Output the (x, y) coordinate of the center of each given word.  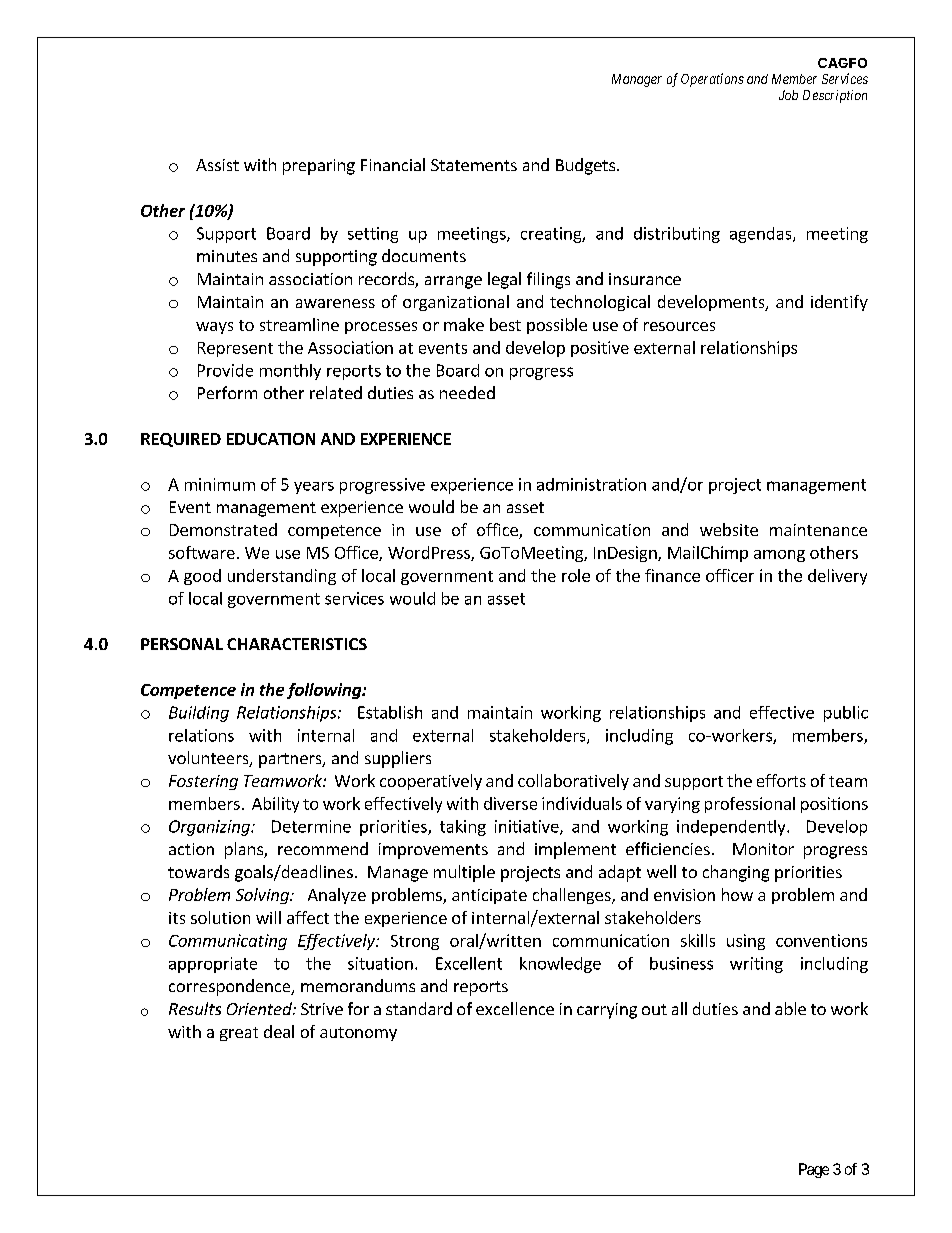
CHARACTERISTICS (297, 644)
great (239, 1034)
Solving (263, 896)
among (779, 556)
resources (679, 326)
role (576, 575)
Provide (225, 370)
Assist (217, 165)
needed (467, 392)
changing (736, 873)
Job (788, 95)
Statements (474, 165)
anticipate (489, 896)
